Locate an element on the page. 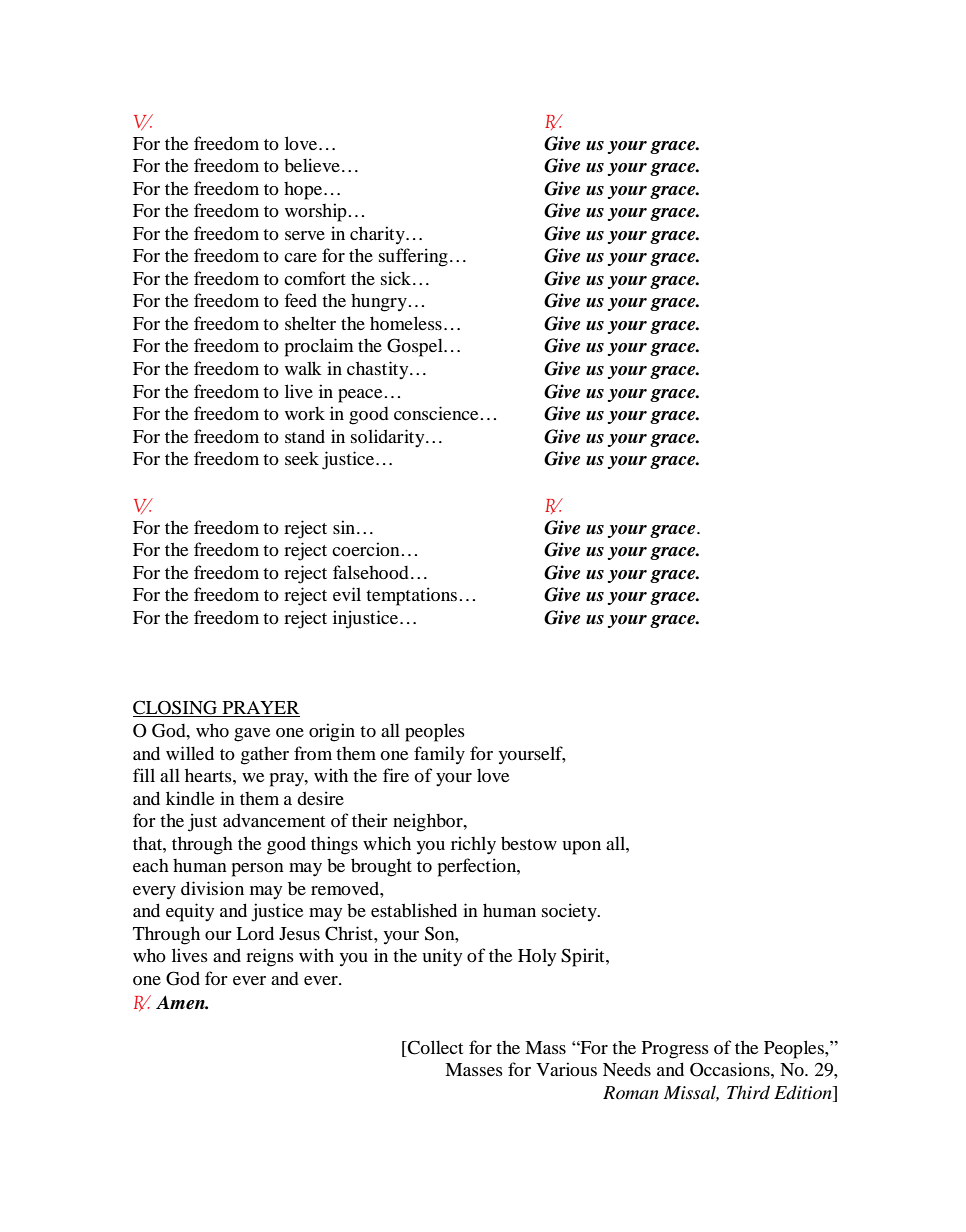 The height and width of the document is (1232, 966). hope is located at coordinates (304, 191).
